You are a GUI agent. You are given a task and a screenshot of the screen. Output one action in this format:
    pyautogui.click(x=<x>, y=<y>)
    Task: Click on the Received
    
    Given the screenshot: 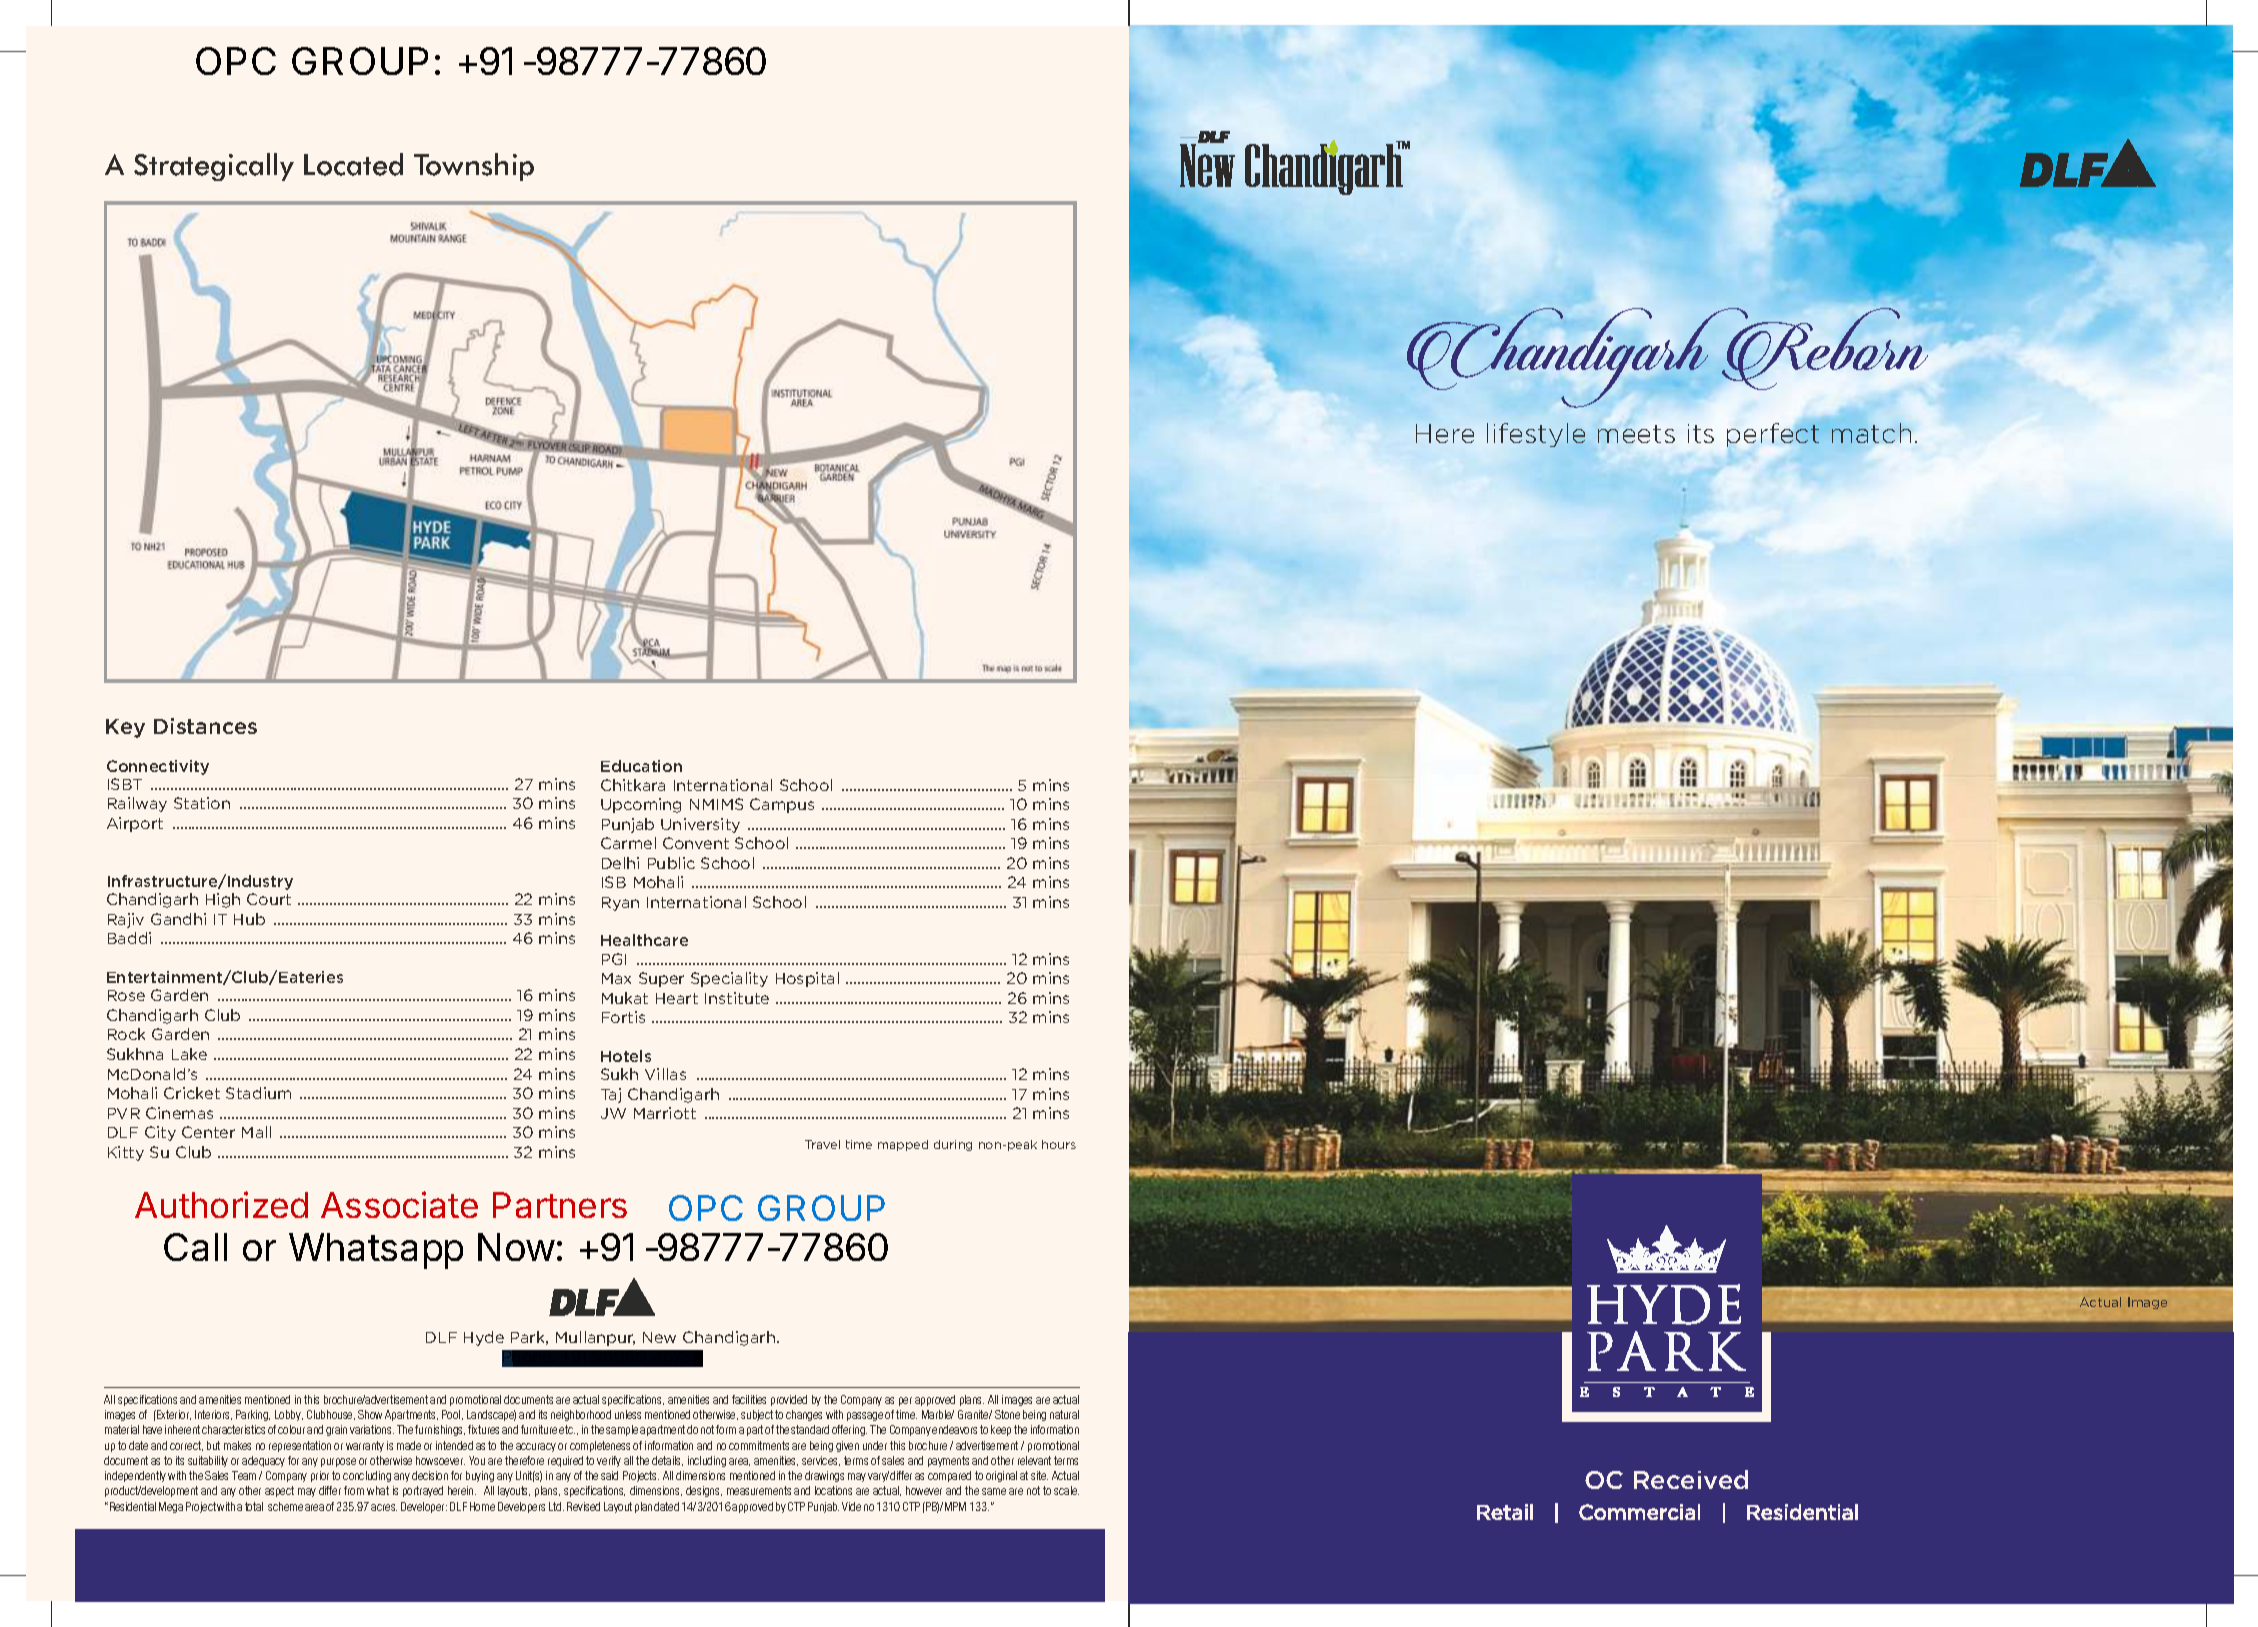 What is the action you would take?
    pyautogui.click(x=1691, y=1479)
